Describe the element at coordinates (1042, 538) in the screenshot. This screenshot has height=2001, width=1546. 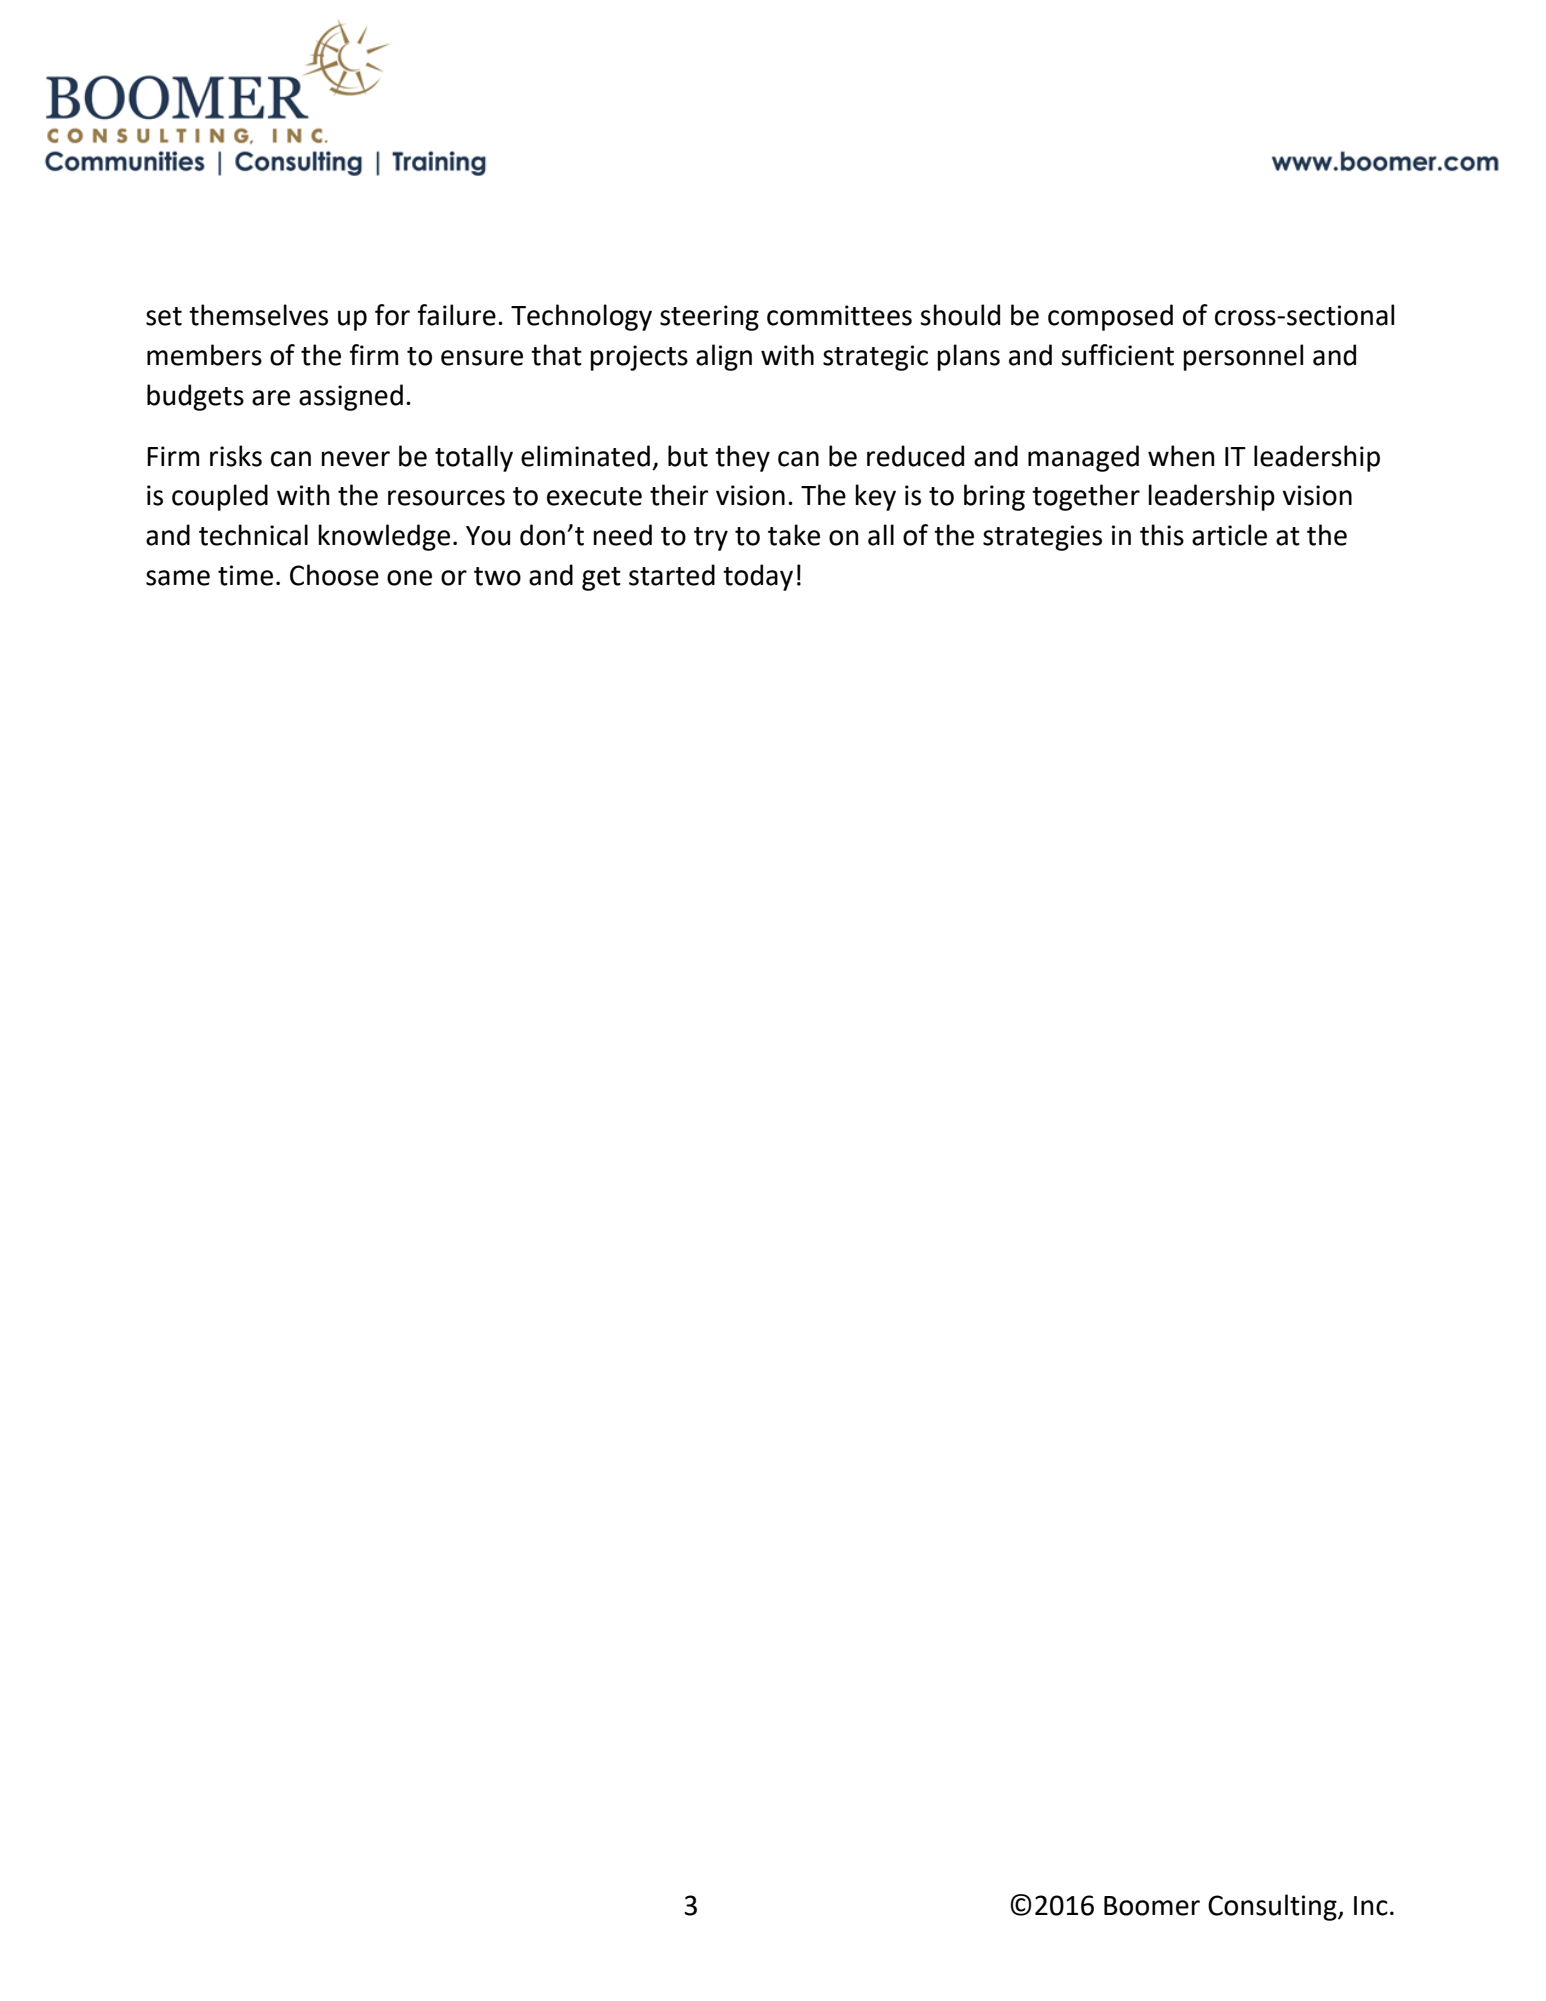
I see `strategies` at that location.
